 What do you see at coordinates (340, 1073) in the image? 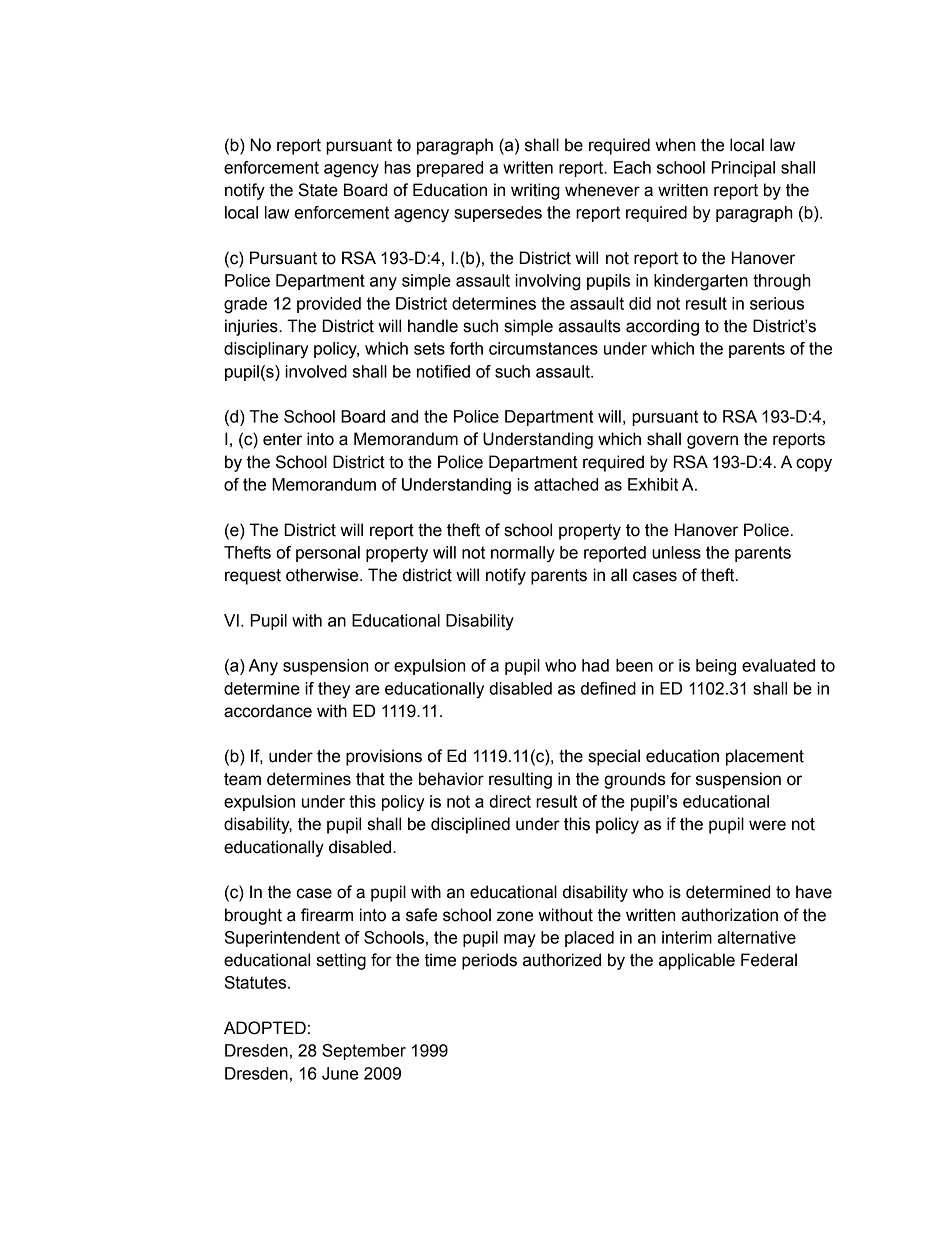
I see `June` at bounding box center [340, 1073].
